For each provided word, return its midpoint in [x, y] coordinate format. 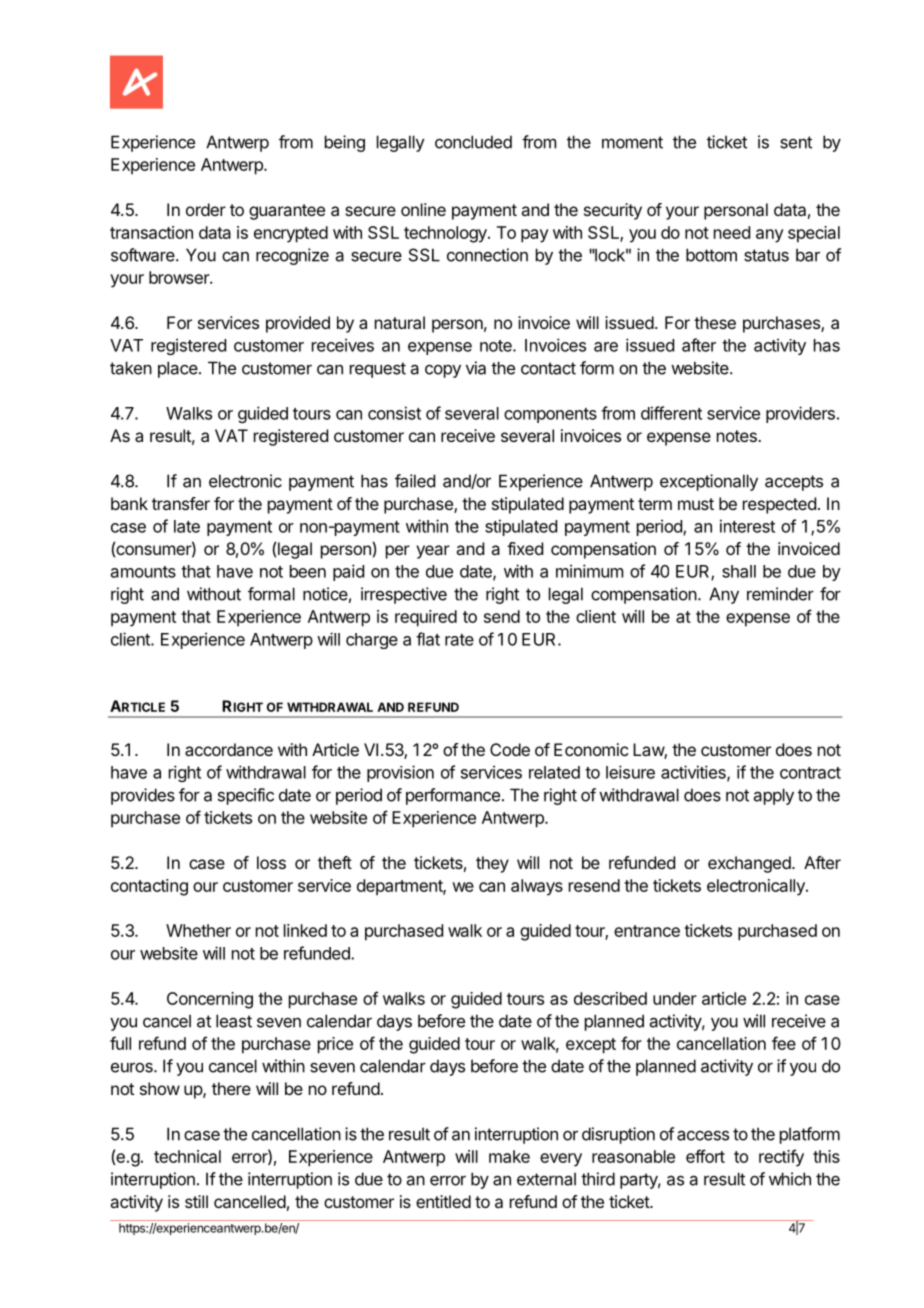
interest [747, 526]
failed [415, 481]
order [206, 209]
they [492, 864]
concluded [473, 142]
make [509, 1156]
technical [187, 1156]
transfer [181, 503]
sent [796, 142]
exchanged [749, 864]
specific [246, 796]
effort [705, 1156]
